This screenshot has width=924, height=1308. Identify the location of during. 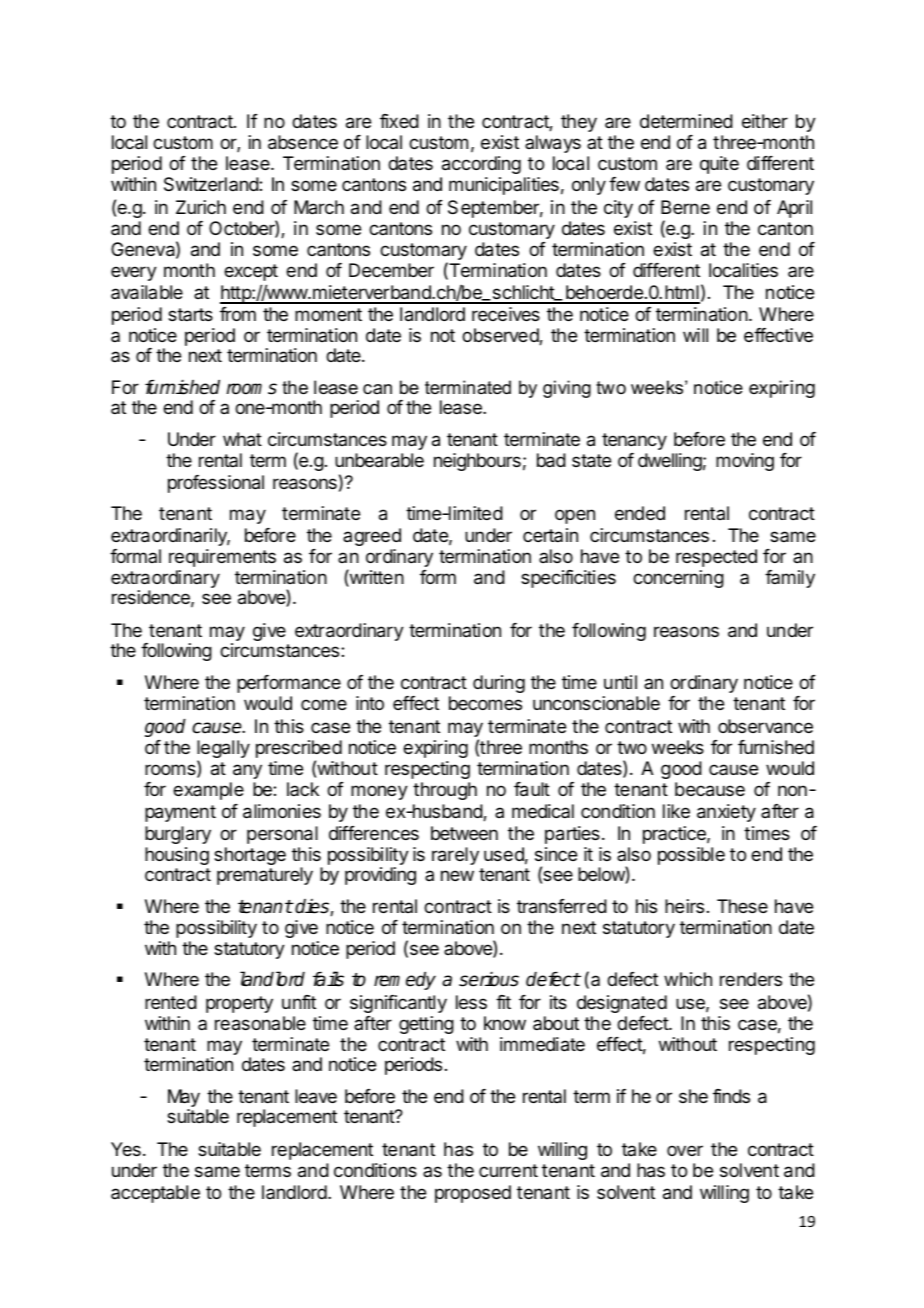
(499, 684).
